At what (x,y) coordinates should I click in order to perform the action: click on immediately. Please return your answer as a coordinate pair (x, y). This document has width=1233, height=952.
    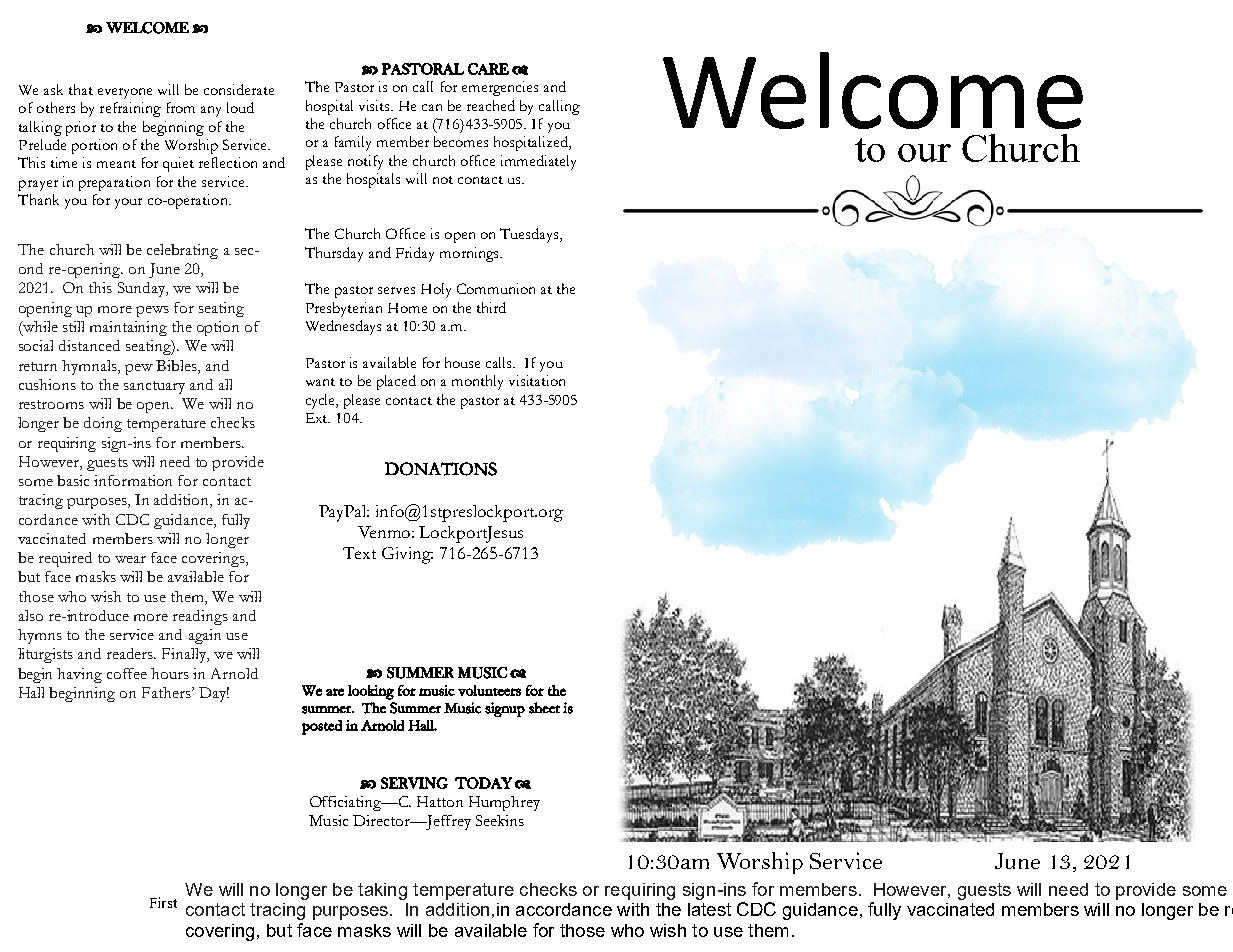
    Looking at the image, I should click on (538, 162).
